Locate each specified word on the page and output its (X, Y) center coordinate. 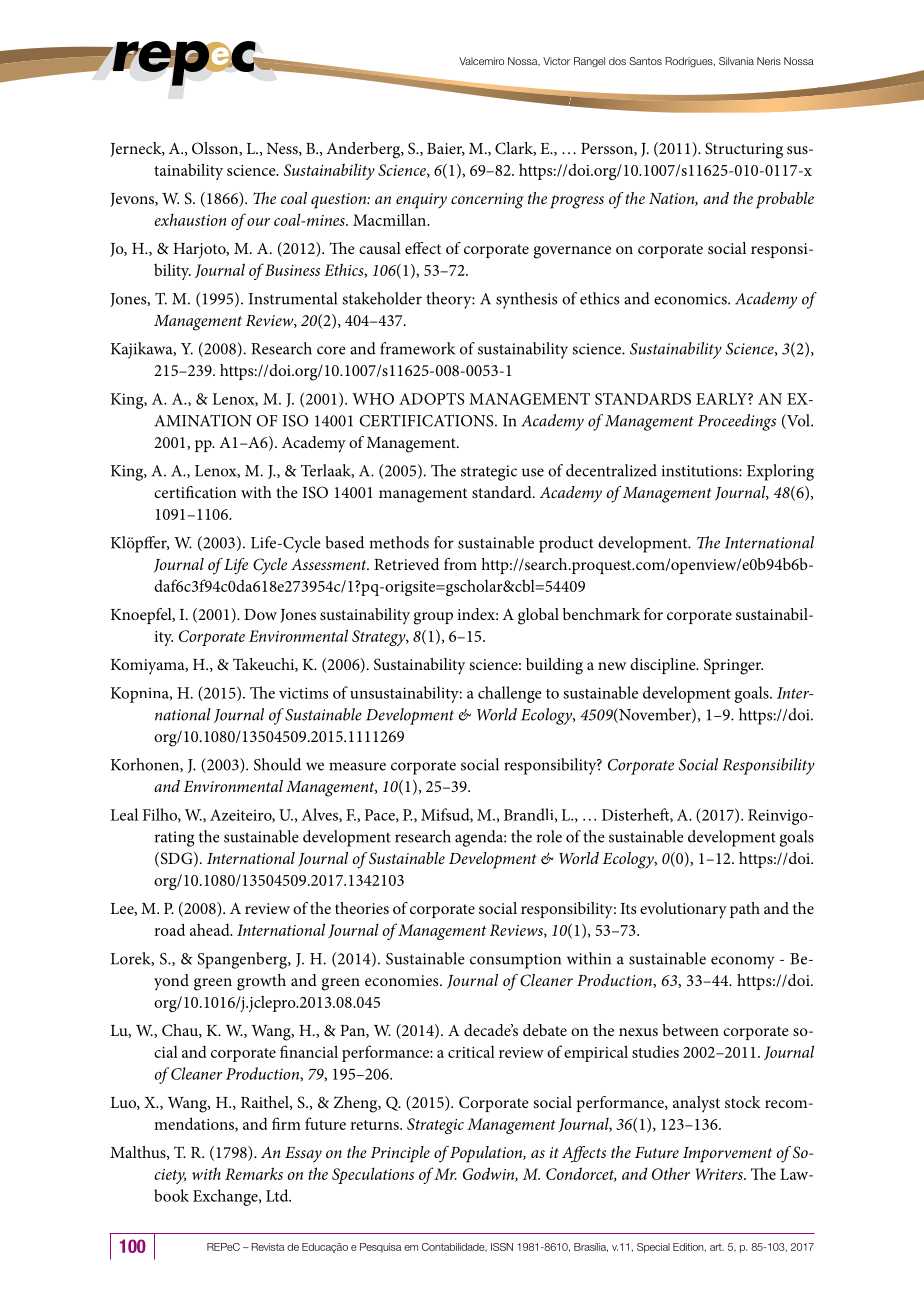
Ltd (278, 1195)
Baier (446, 149)
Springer (733, 666)
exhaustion (190, 219)
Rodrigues (690, 62)
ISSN (502, 1247)
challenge (510, 694)
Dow (260, 614)
